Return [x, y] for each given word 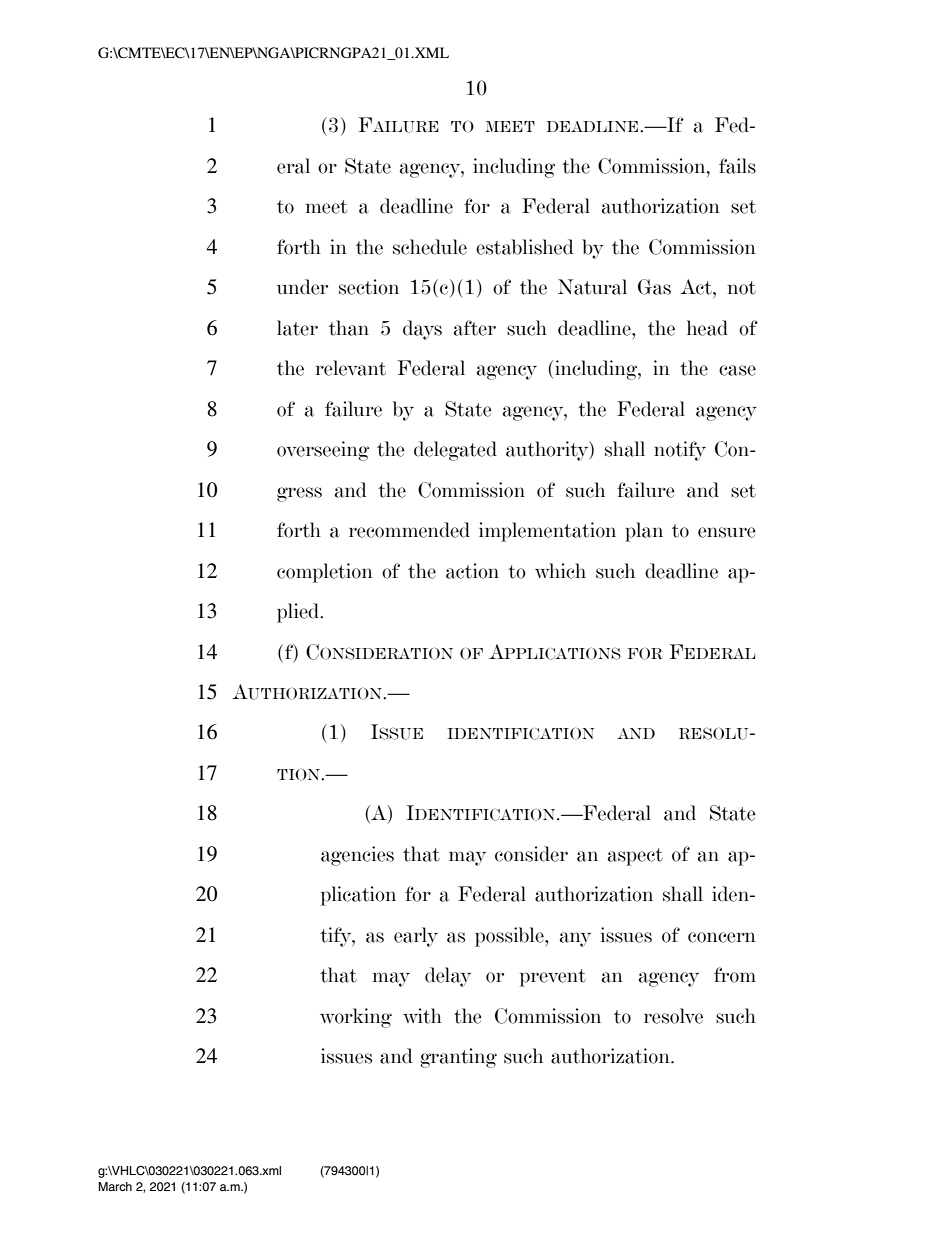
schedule [430, 247]
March [115, 1186]
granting [458, 1058]
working [356, 1018]
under [302, 287]
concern [722, 937]
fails [737, 166]
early [416, 937]
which [560, 571]
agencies [357, 856]
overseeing [323, 451]
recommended [409, 530]
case [737, 370]
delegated [455, 451]
